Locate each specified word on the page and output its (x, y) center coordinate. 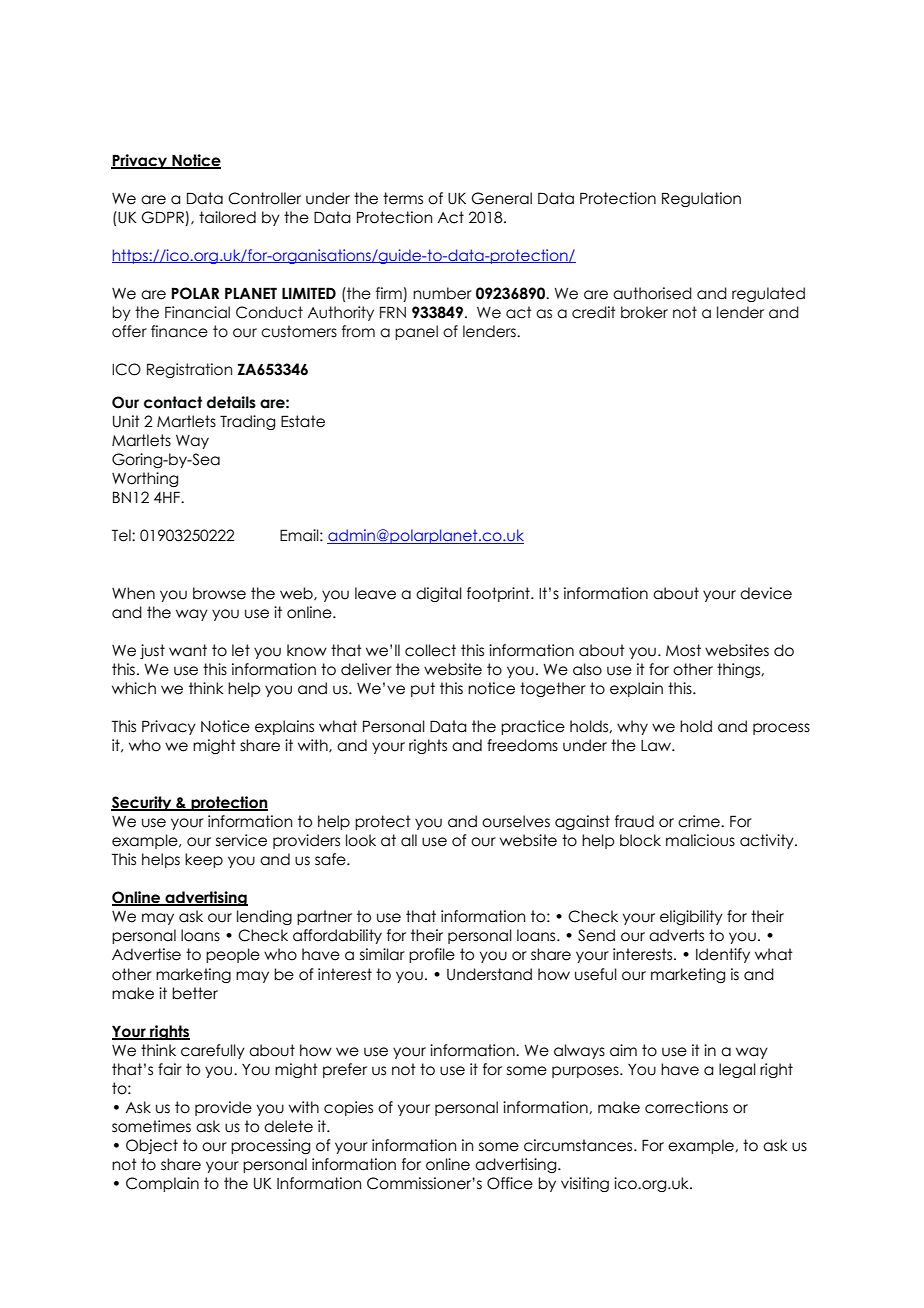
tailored (227, 217)
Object (152, 1146)
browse (219, 593)
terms (403, 198)
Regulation (701, 199)
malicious (700, 840)
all (409, 840)
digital (439, 594)
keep (204, 860)
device (766, 593)
